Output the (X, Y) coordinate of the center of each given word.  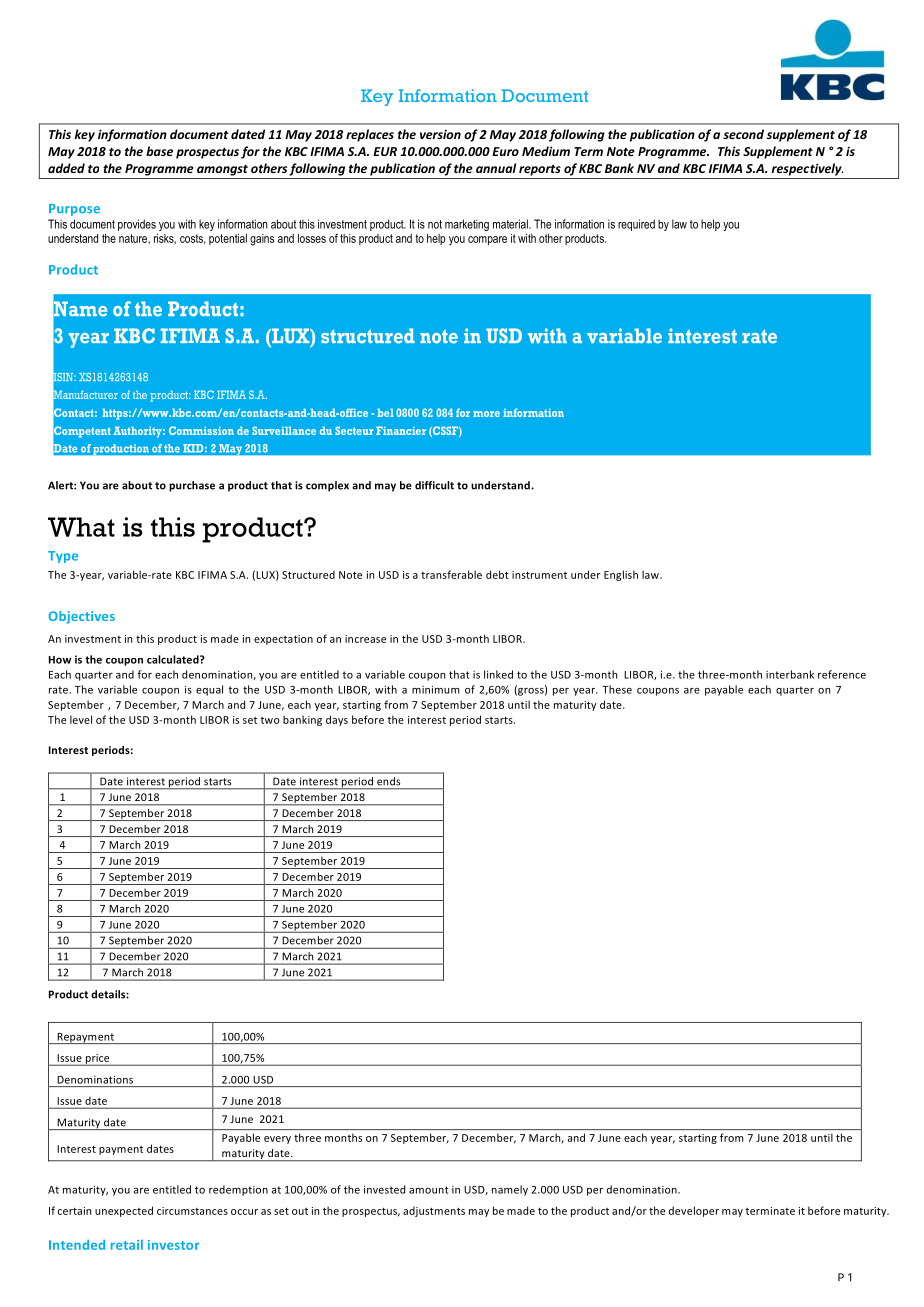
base (159, 151)
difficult (434, 485)
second (743, 134)
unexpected (124, 1211)
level (81, 719)
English (621, 575)
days (337, 720)
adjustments (434, 1211)
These (617, 689)
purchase (192, 486)
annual (496, 168)
